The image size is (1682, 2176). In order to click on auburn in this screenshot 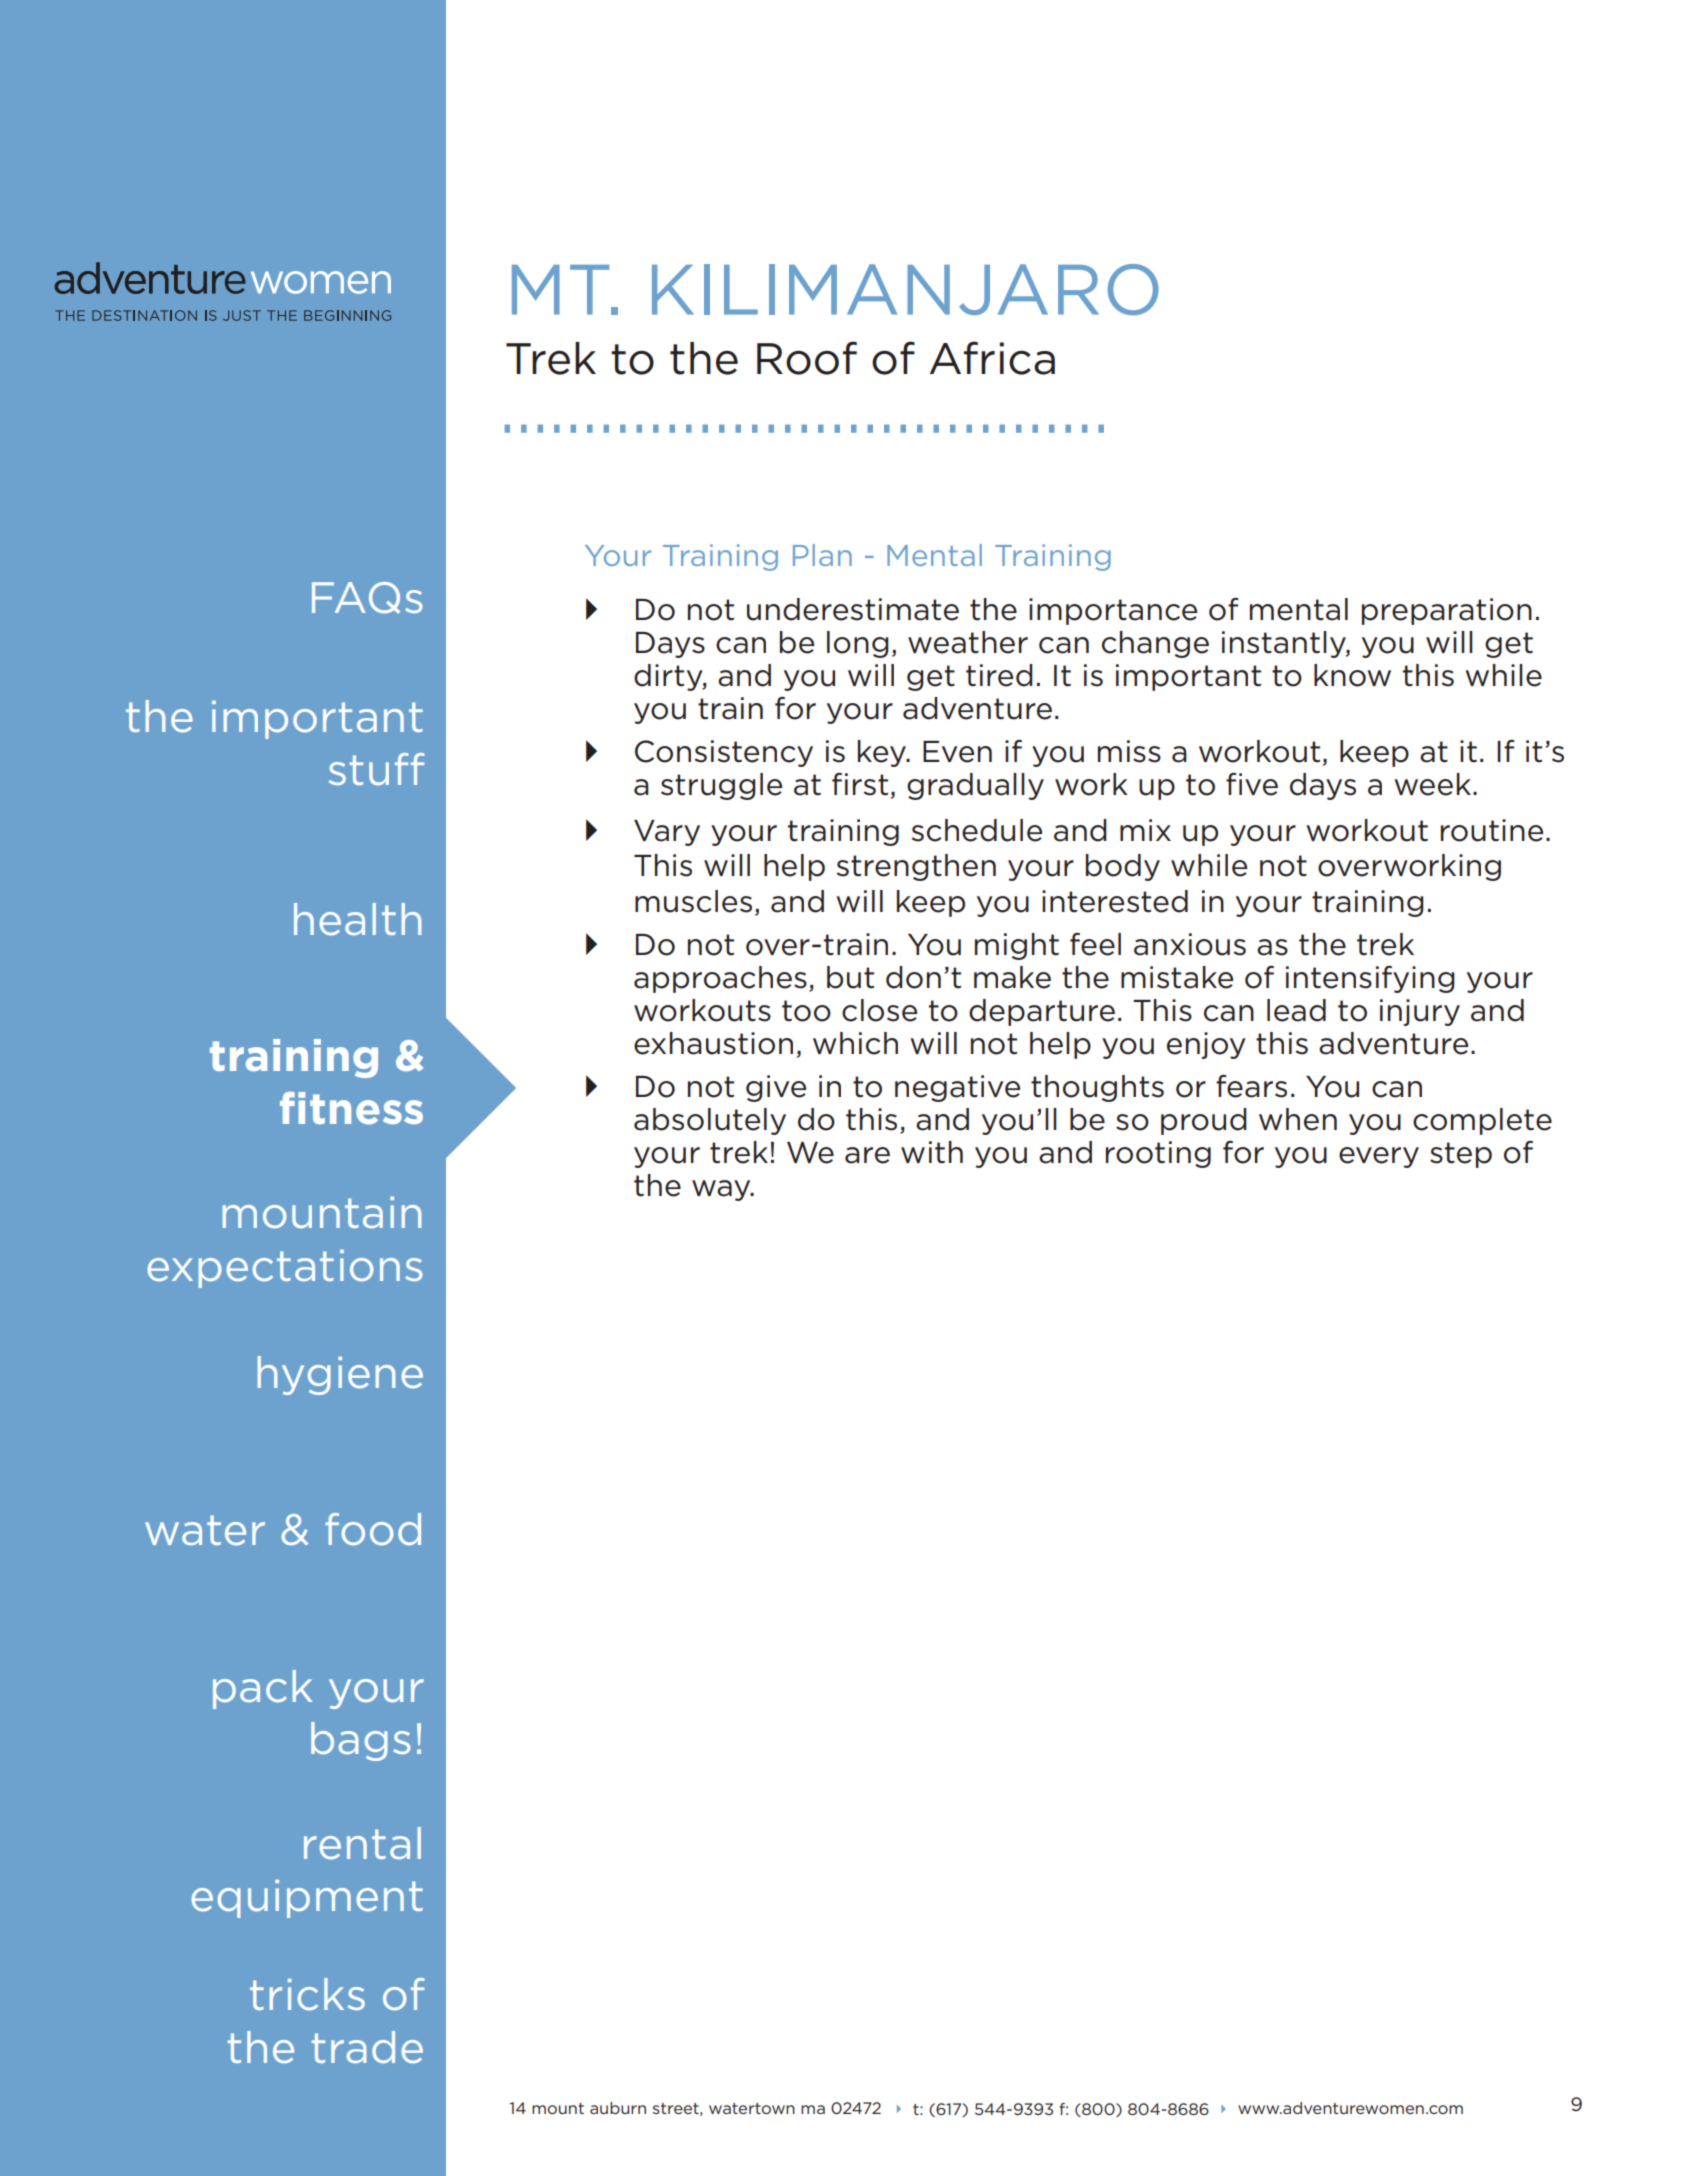, I will do `click(618, 2108)`.
